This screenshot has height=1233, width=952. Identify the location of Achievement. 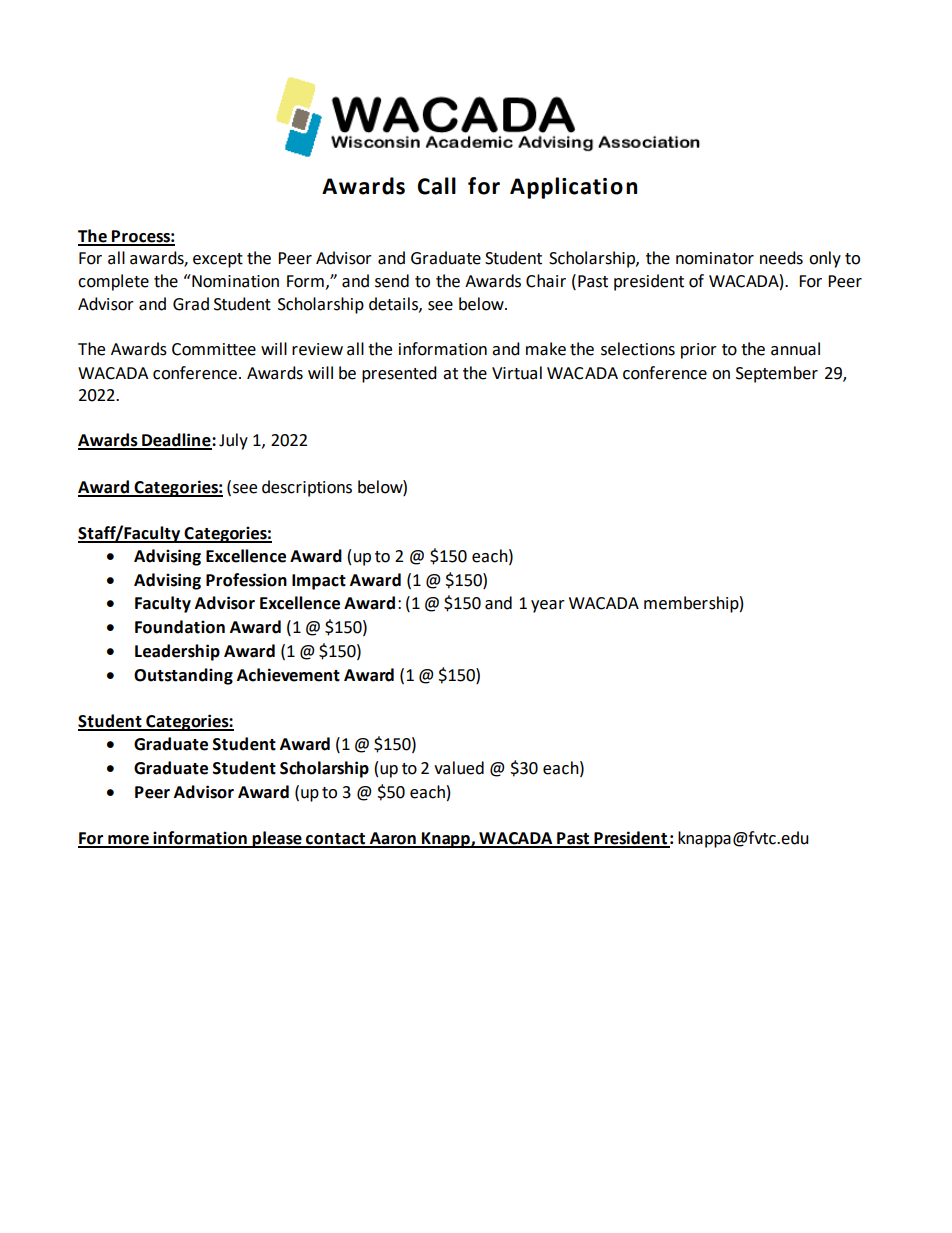
(288, 675).
